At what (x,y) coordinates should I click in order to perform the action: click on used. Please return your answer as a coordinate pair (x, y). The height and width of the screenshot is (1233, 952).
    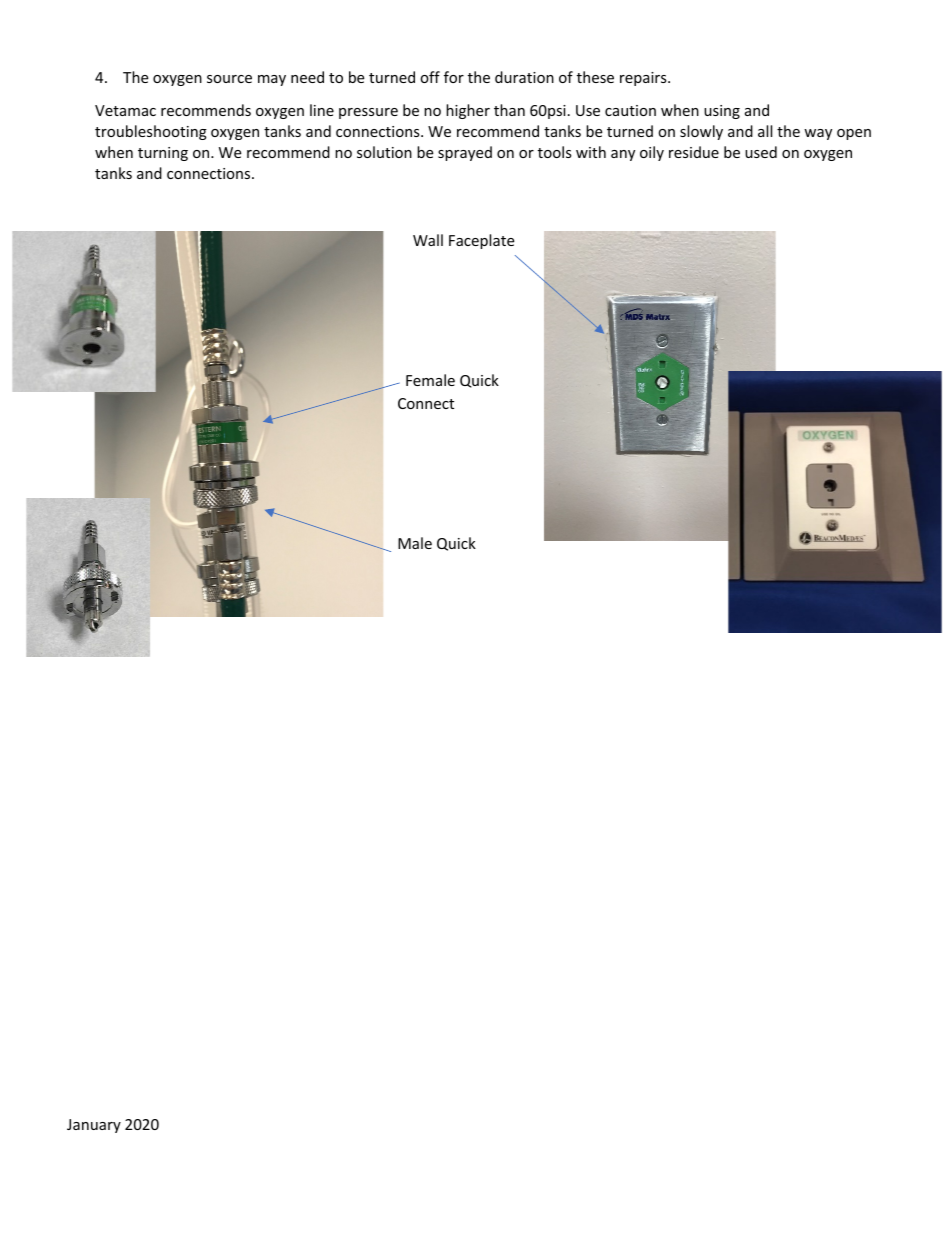
    Looking at the image, I should click on (761, 152).
